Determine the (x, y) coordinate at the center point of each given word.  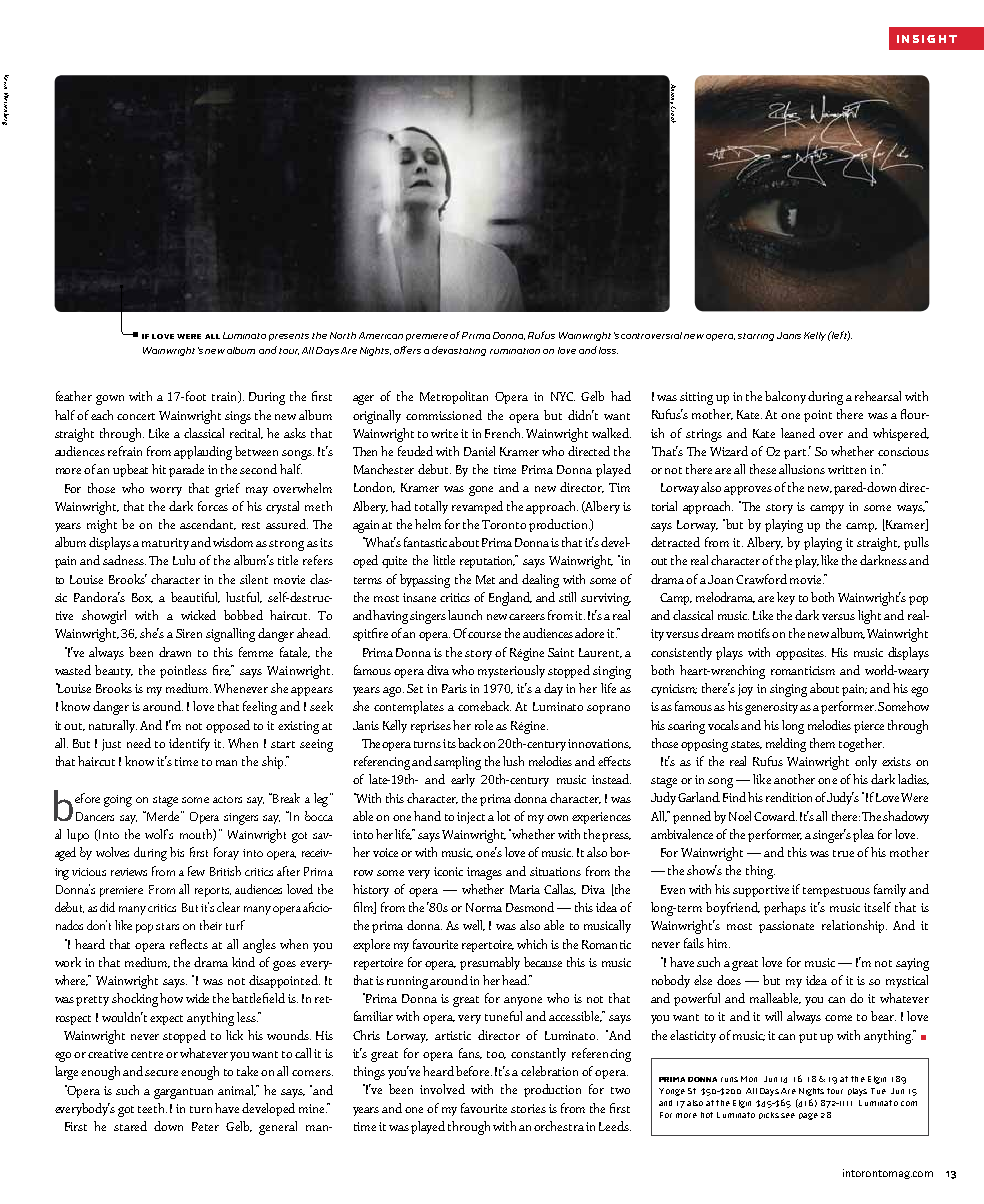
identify (189, 744)
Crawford (761, 579)
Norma (484, 907)
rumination (515, 351)
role (484, 725)
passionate (786, 927)
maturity (165, 544)
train (226, 397)
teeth (152, 1108)
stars (167, 926)
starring (756, 337)
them (822, 743)
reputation (488, 561)
